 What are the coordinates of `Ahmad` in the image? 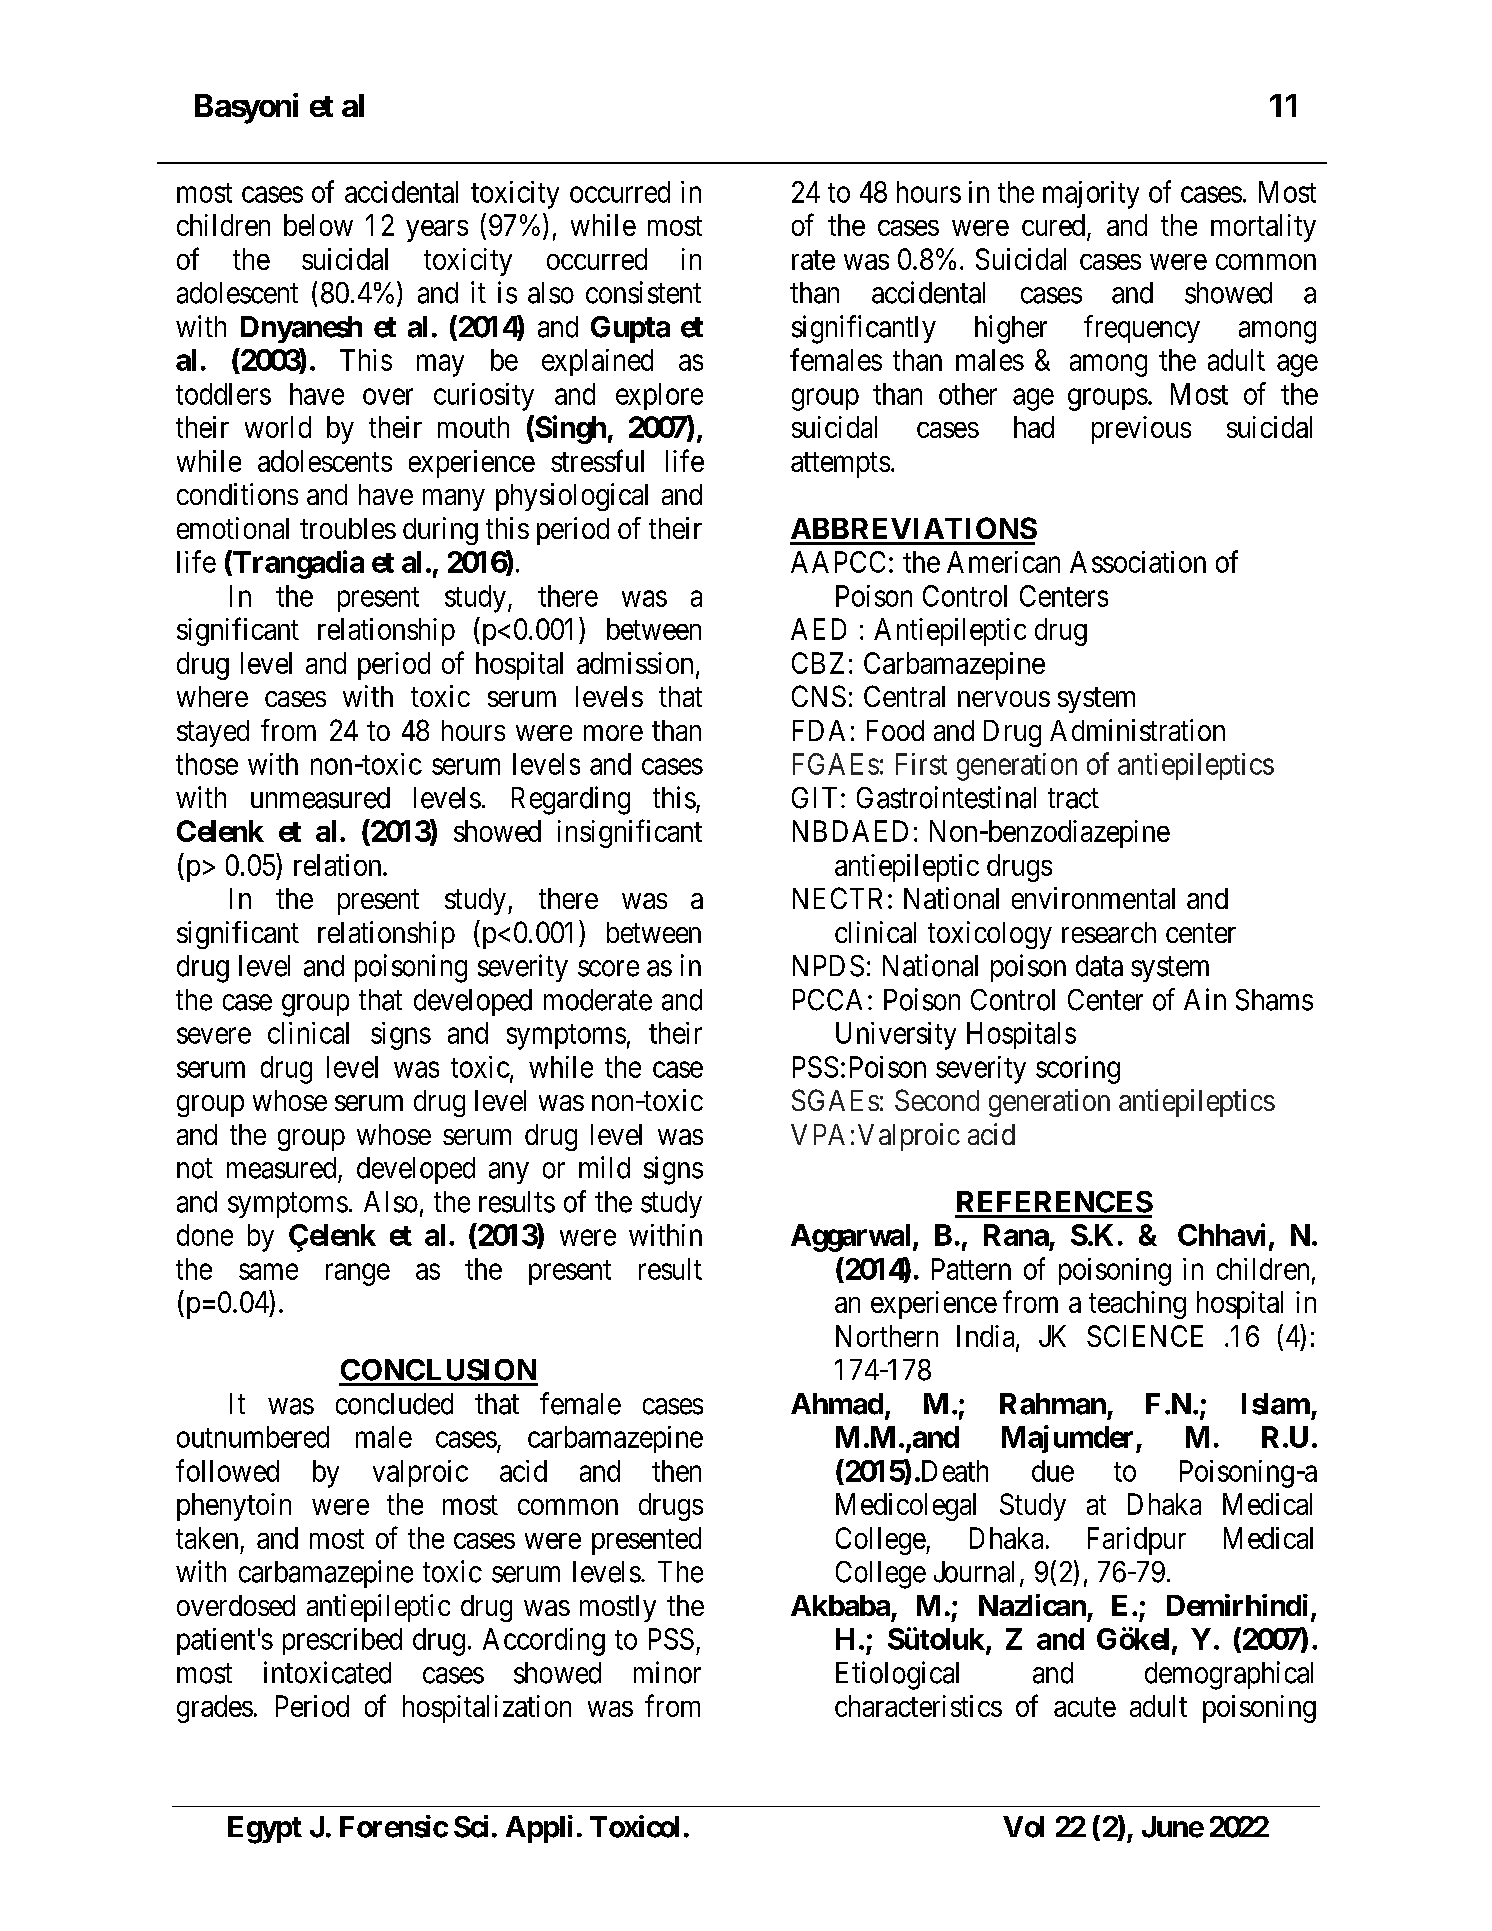 It's located at (837, 1404).
